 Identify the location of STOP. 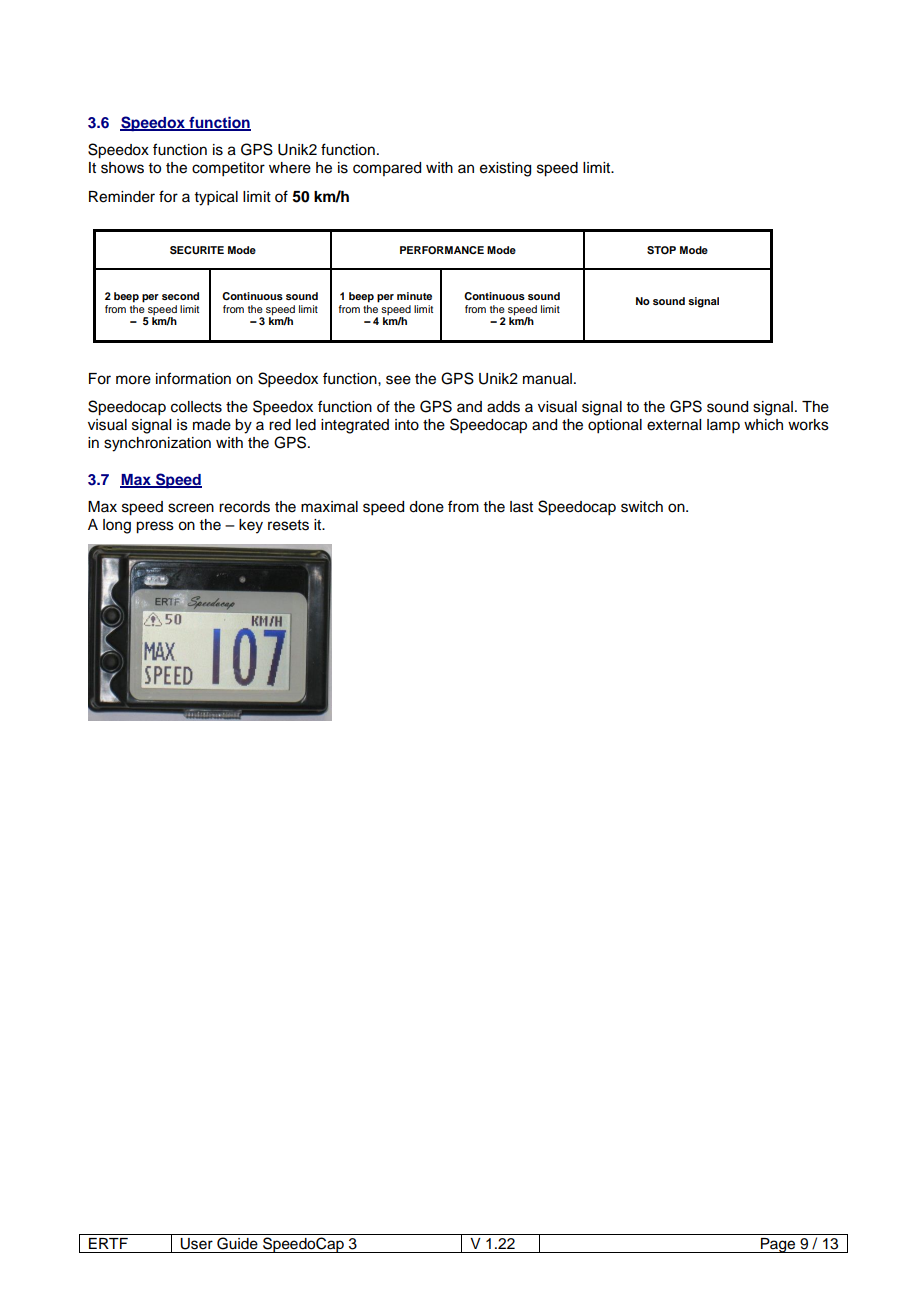
(661, 250).
